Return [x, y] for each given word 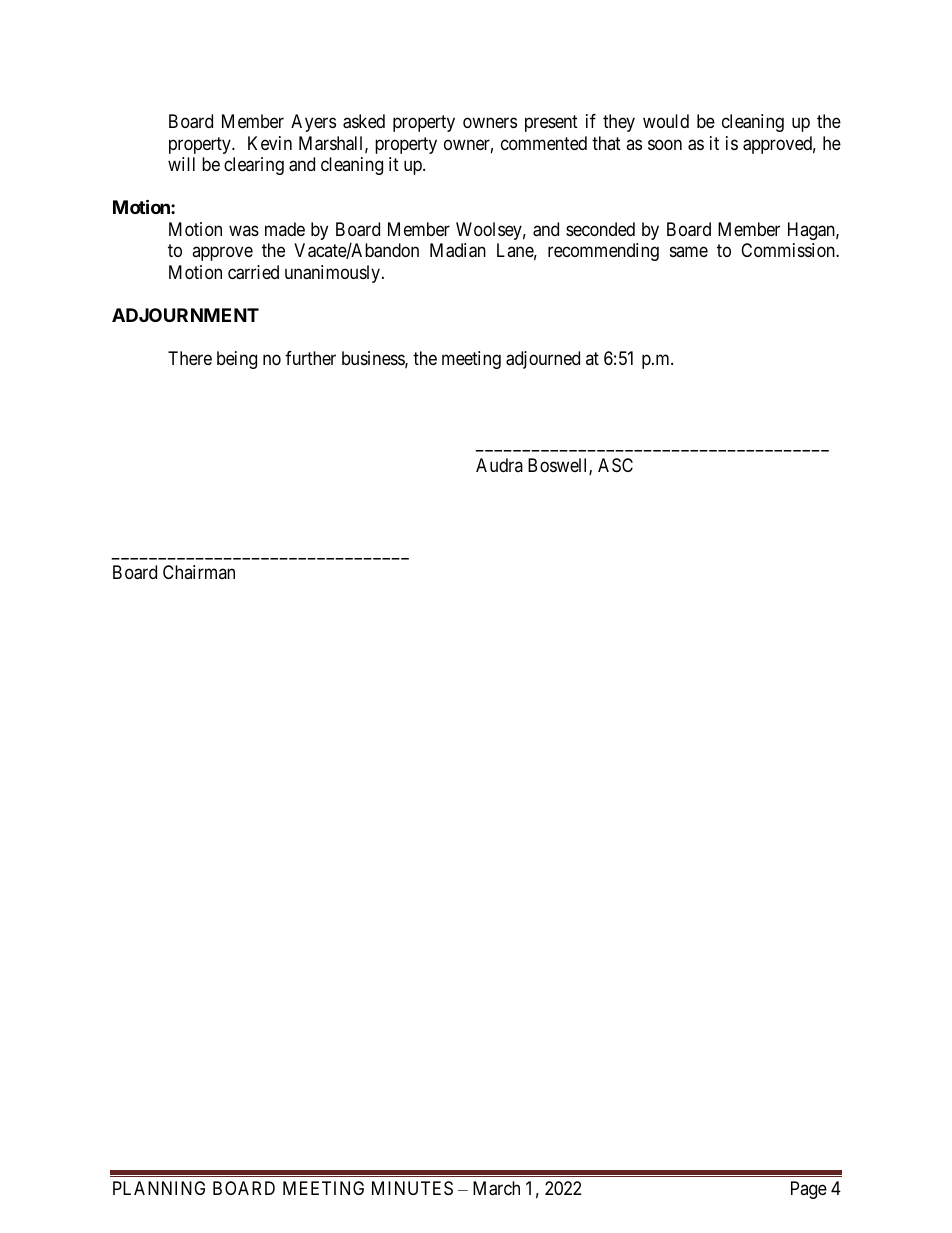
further [310, 358]
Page [809, 1190]
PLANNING [159, 1188]
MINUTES [412, 1188]
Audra [499, 465]
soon [665, 144]
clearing [254, 166]
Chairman [199, 572]
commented [544, 143]
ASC [615, 465]
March [496, 1188]
